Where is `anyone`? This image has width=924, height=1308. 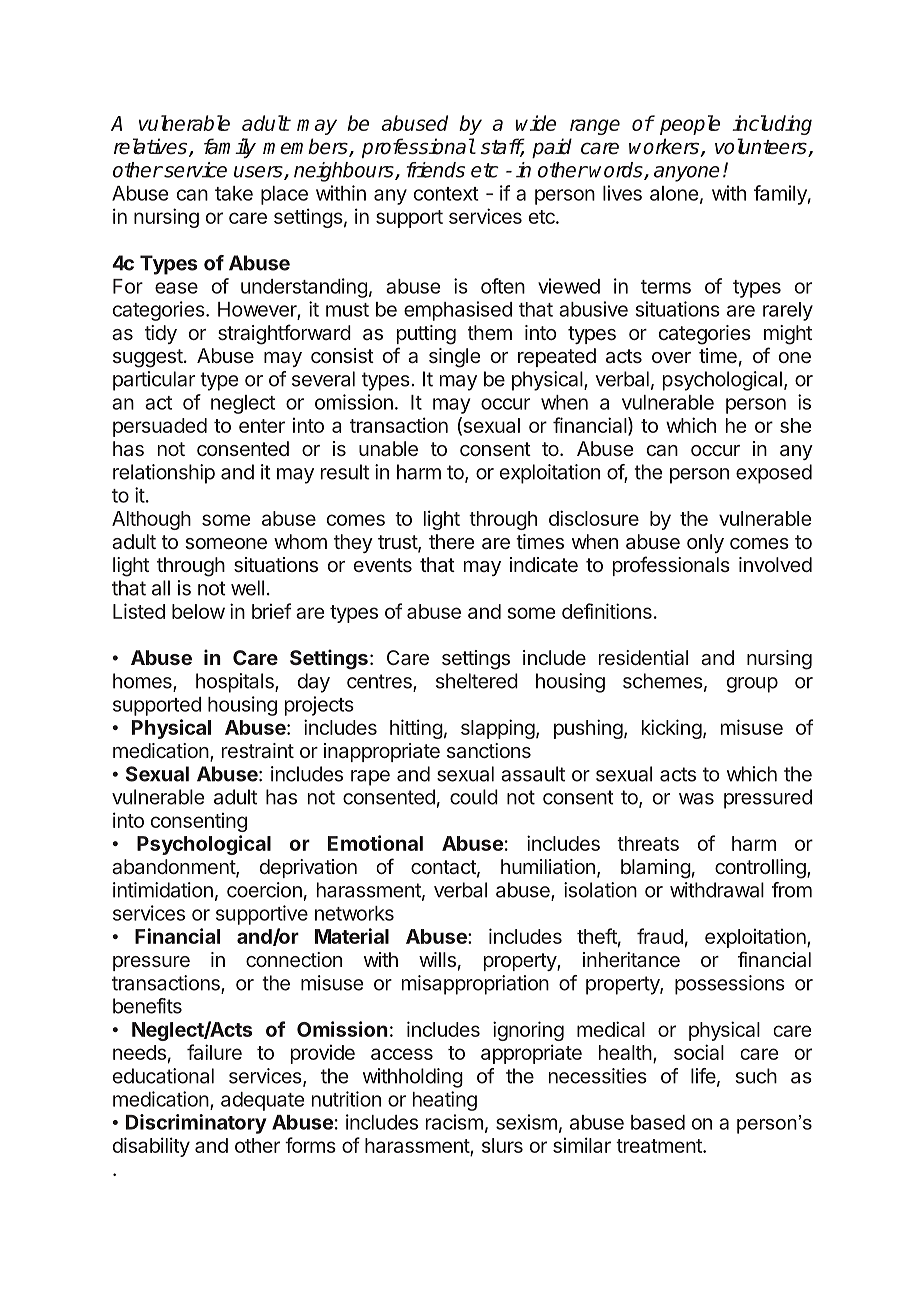
anyone is located at coordinates (687, 174).
